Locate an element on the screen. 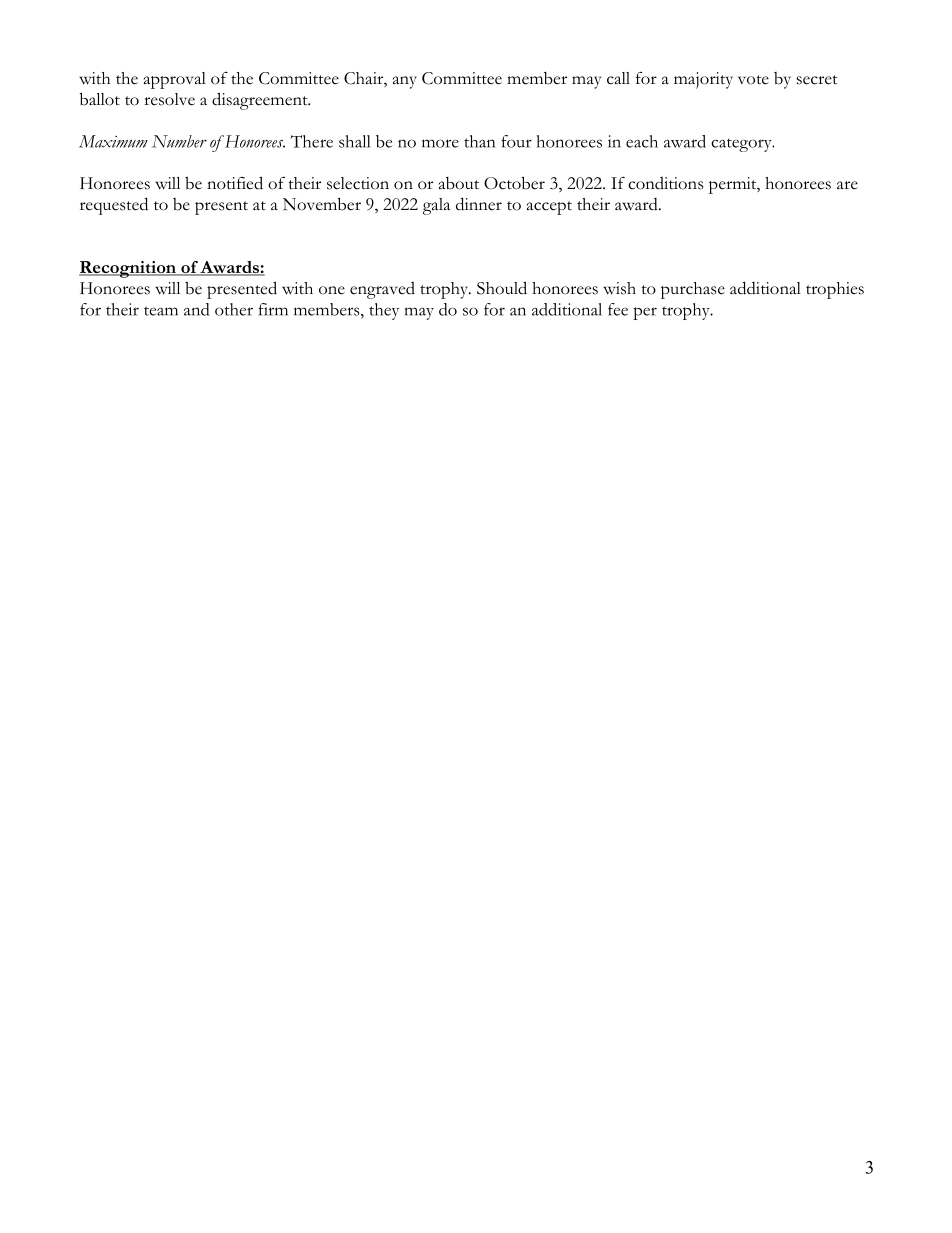  and is located at coordinates (196, 309).
